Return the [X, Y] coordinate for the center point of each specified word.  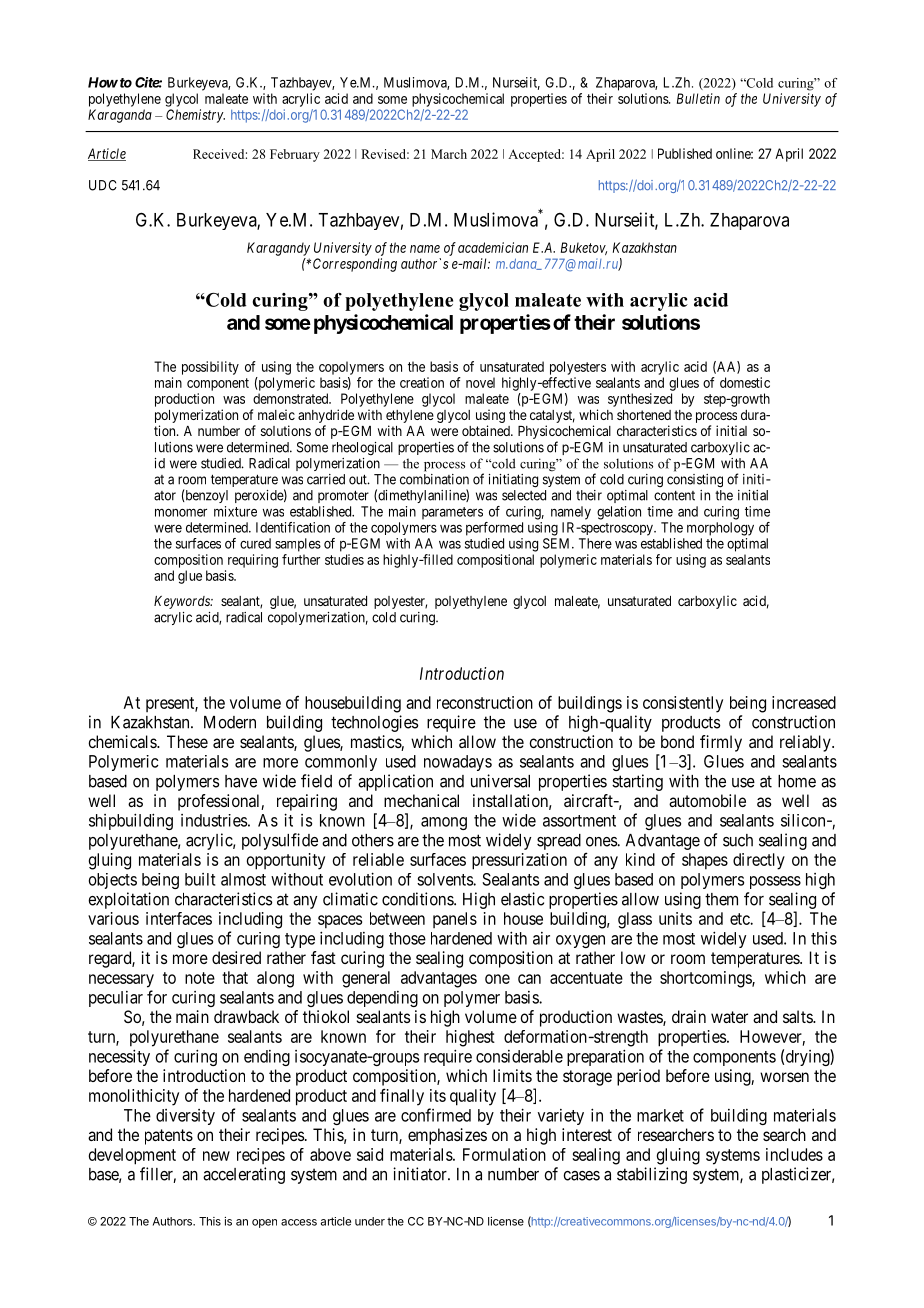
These [187, 741]
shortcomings [706, 979]
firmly [721, 743]
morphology [720, 529]
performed [494, 529]
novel [480, 382]
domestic [745, 382]
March [449, 154]
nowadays [458, 763]
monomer [181, 512]
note [200, 978]
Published [685, 153]
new [216, 1156]
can [529, 979]
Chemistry [195, 116]
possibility [210, 368]
